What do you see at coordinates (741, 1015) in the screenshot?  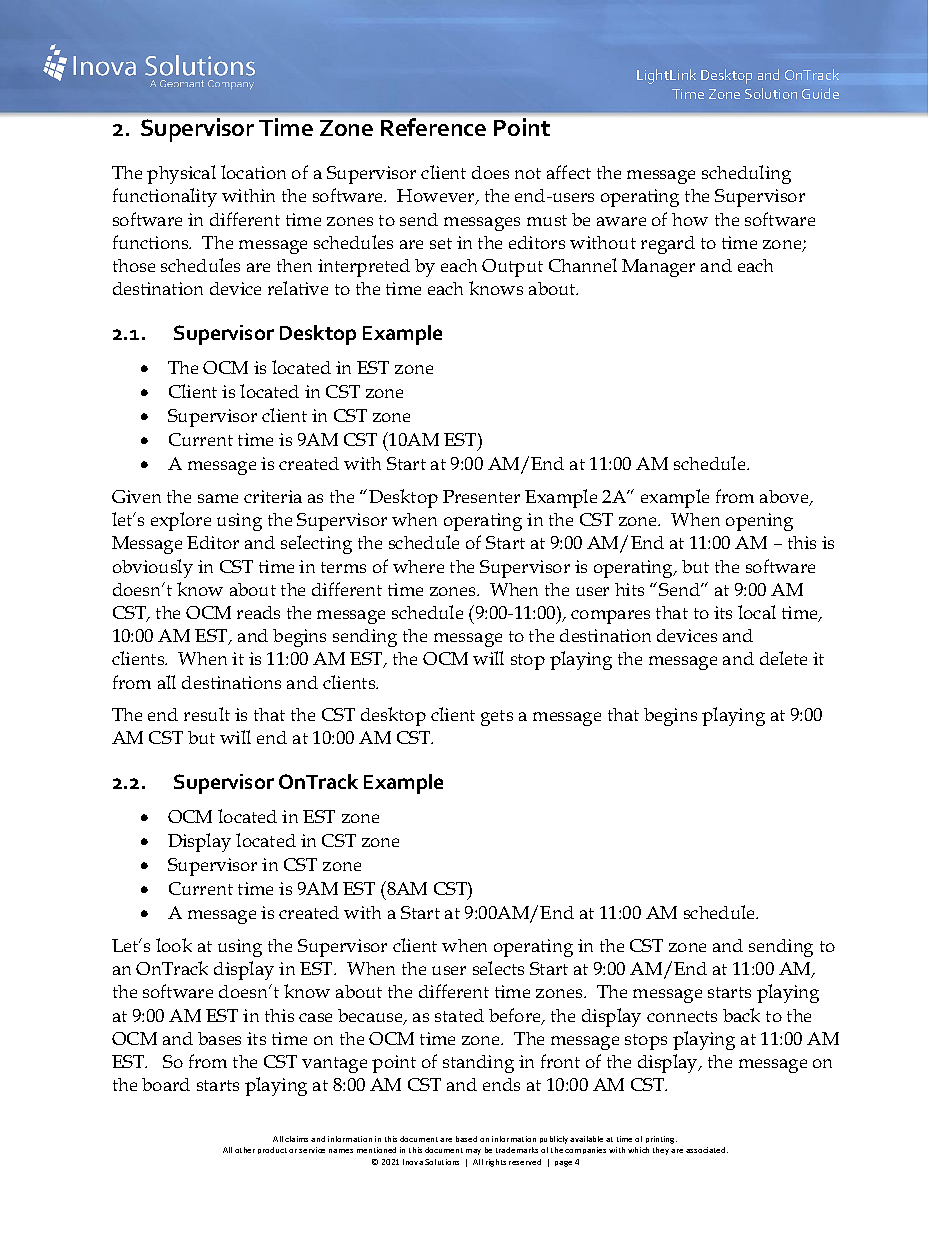 I see `back` at bounding box center [741, 1015].
